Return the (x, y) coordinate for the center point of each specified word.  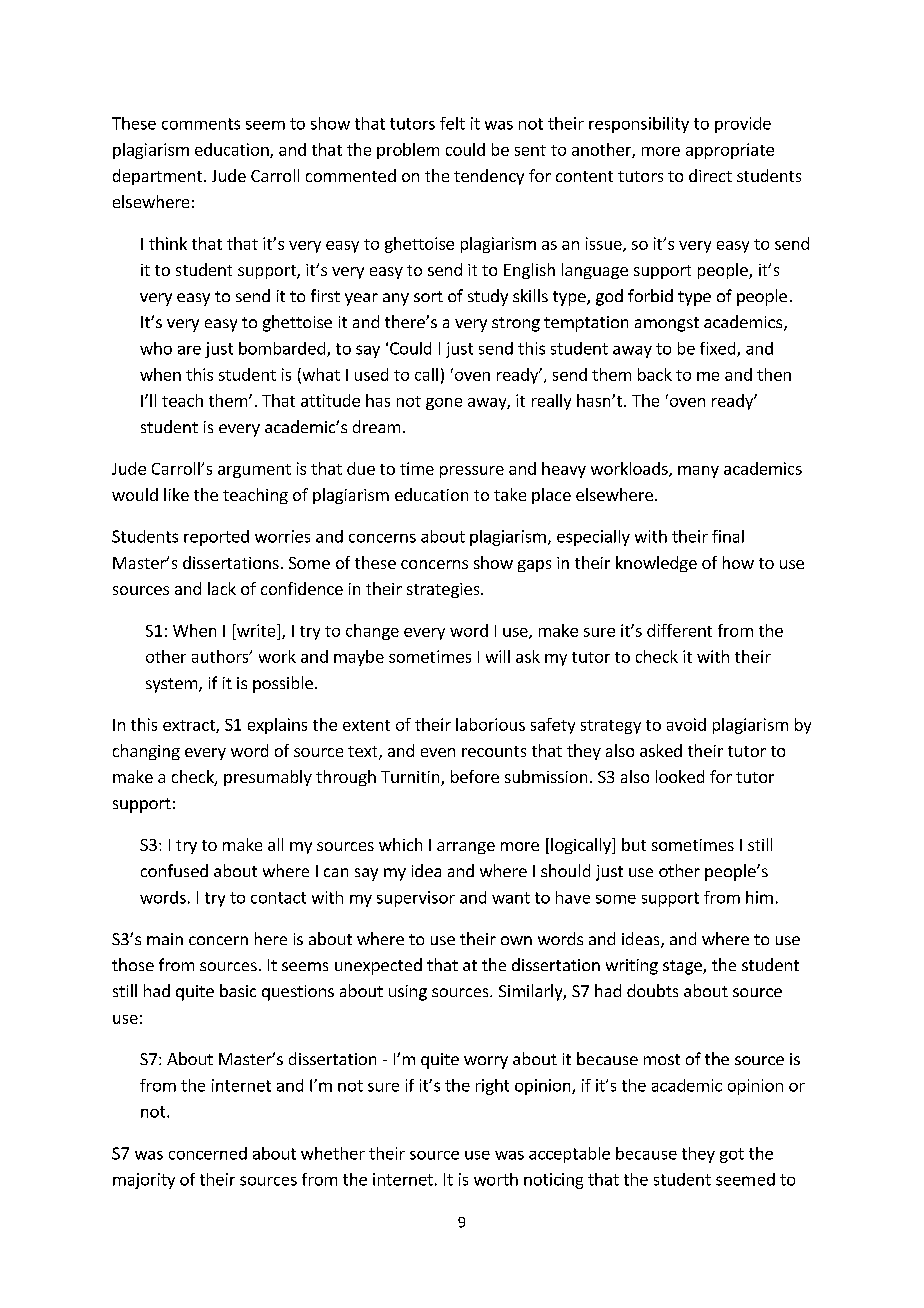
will (498, 656)
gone (444, 404)
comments (201, 124)
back (655, 374)
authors (221, 656)
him (759, 897)
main (165, 939)
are (189, 350)
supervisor (416, 899)
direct (710, 175)
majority (144, 1181)
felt (452, 123)
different (679, 630)
